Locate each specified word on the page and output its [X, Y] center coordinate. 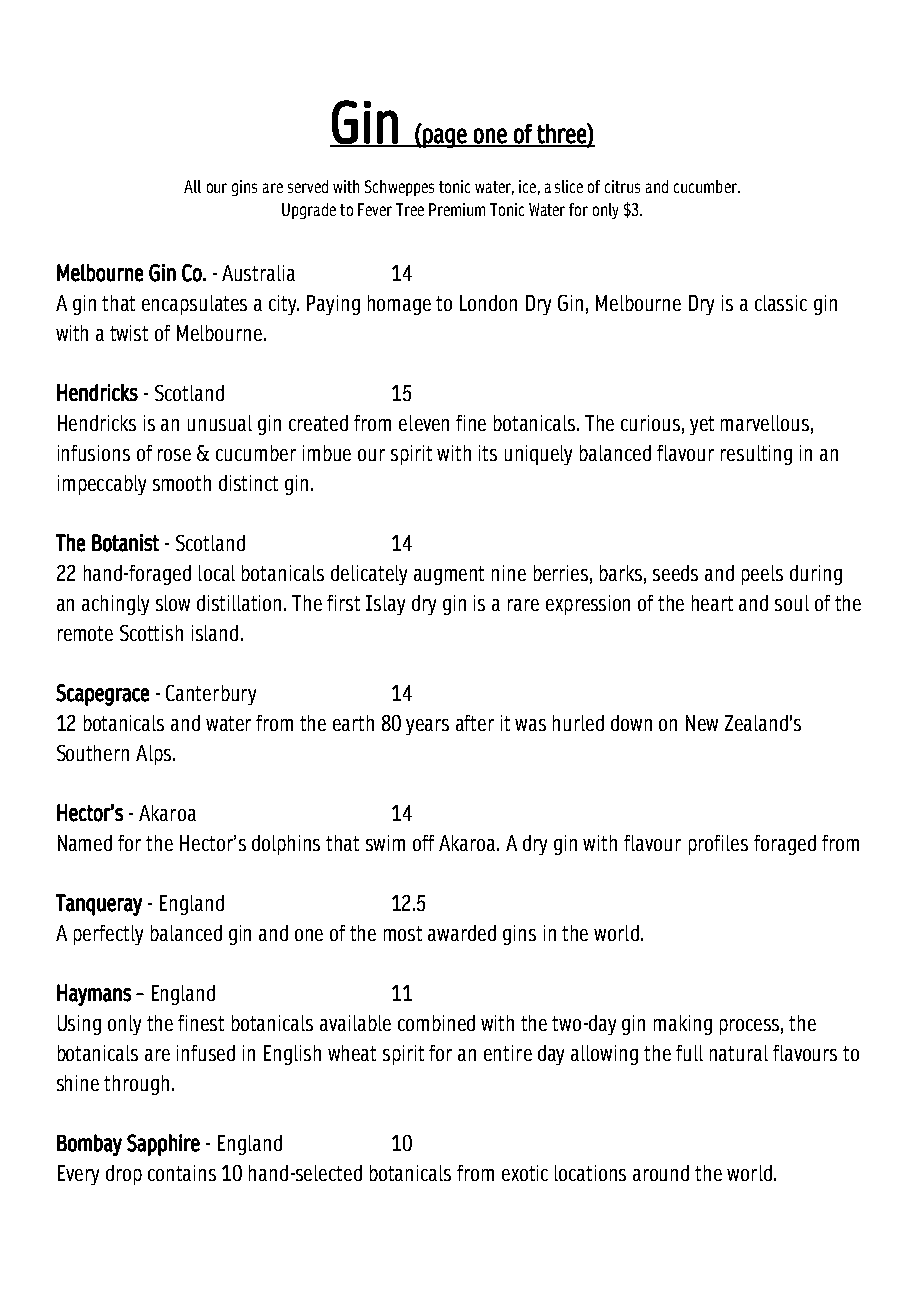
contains [182, 1173]
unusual [220, 423]
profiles [718, 845]
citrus [622, 186]
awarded [462, 933]
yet [702, 425]
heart [712, 603]
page [445, 138]
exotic [525, 1173]
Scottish [151, 633]
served [308, 186]
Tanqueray [99, 905]
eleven [424, 423]
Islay [385, 605]
